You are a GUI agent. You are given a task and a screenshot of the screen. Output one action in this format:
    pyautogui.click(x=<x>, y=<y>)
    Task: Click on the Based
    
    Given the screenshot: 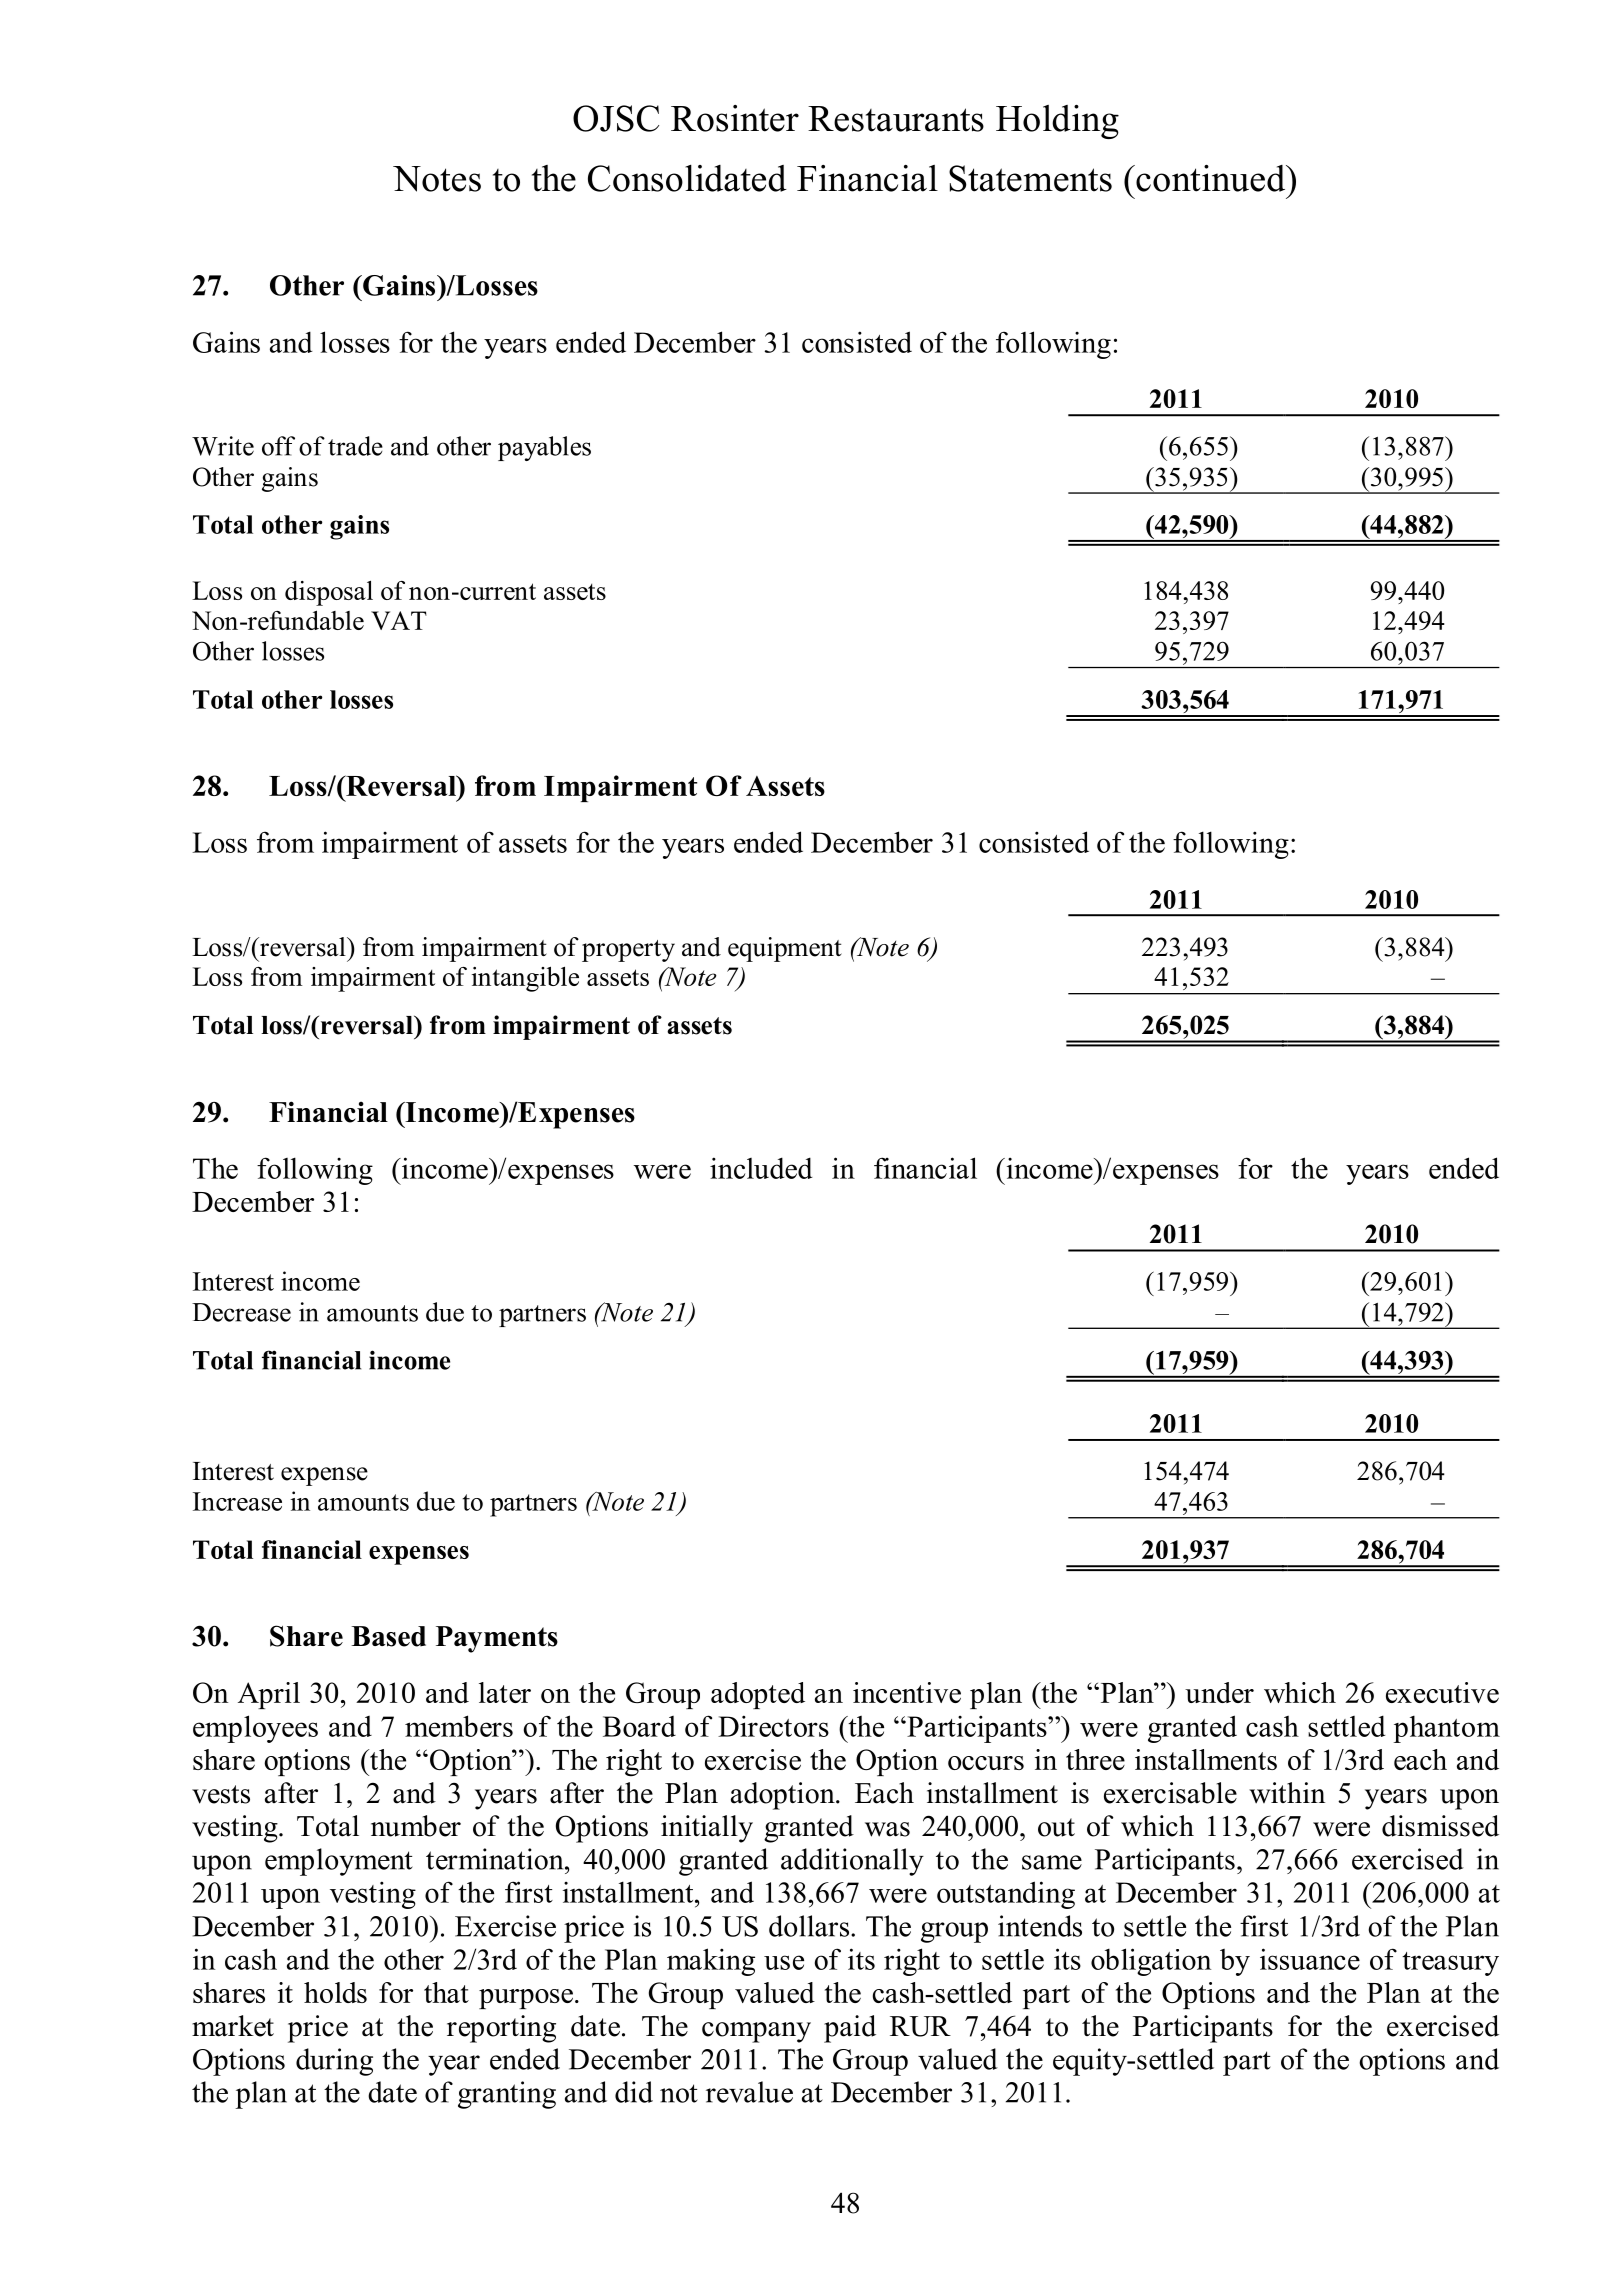 What is the action you would take?
    pyautogui.click(x=388, y=1636)
